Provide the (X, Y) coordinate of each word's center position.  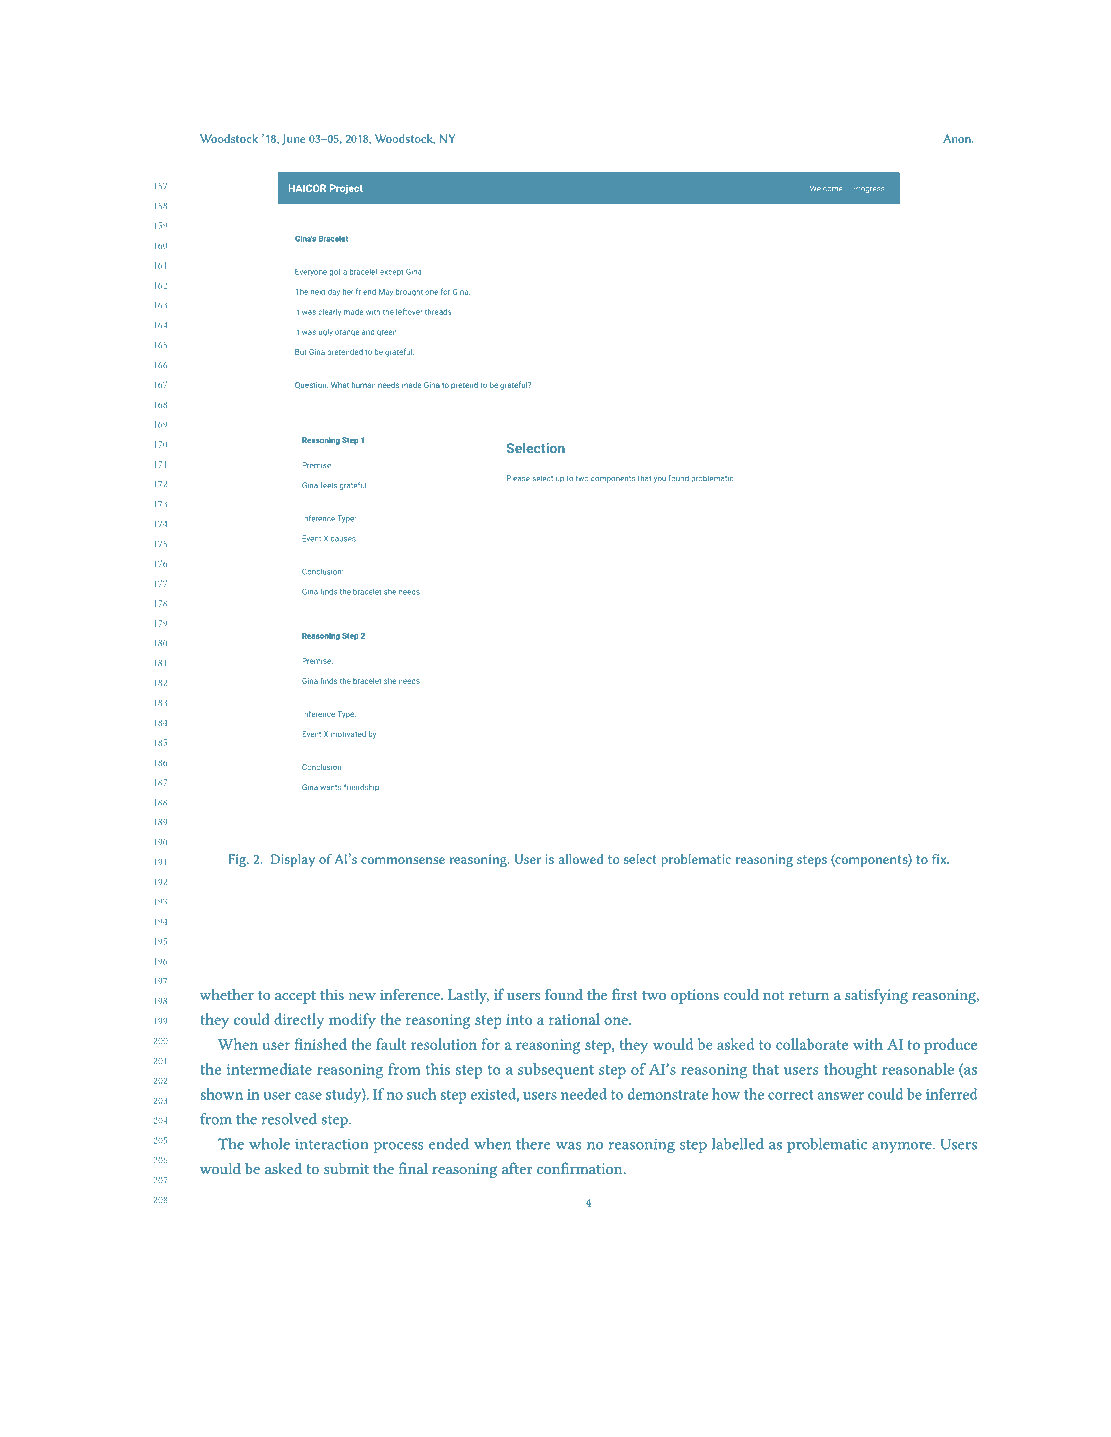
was (568, 1146)
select (640, 859)
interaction (332, 1144)
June (293, 139)
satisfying (876, 996)
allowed (580, 858)
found (564, 994)
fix (940, 858)
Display (293, 860)
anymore (903, 1147)
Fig (238, 860)
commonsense (403, 860)
